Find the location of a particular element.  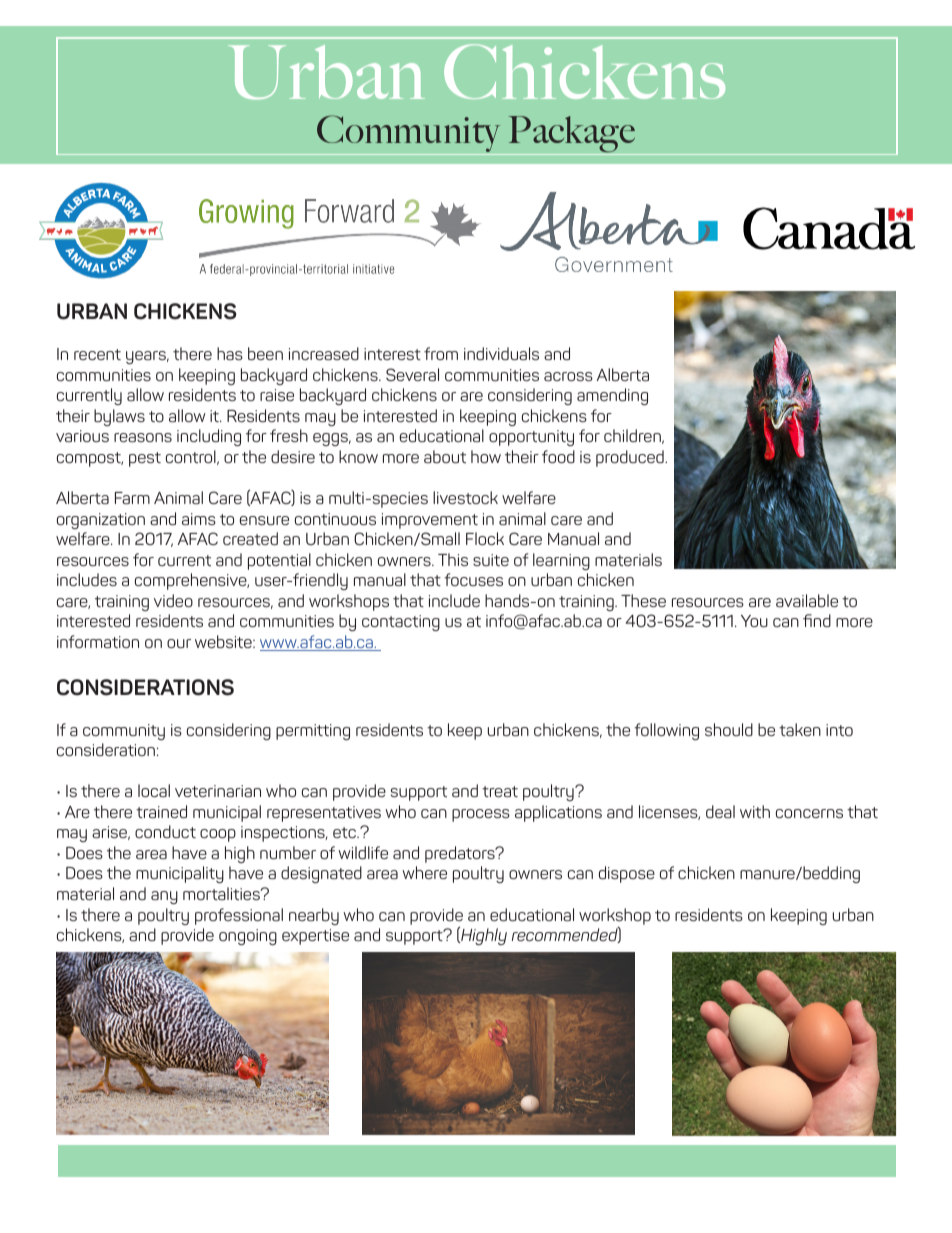

recent is located at coordinates (97, 354).
